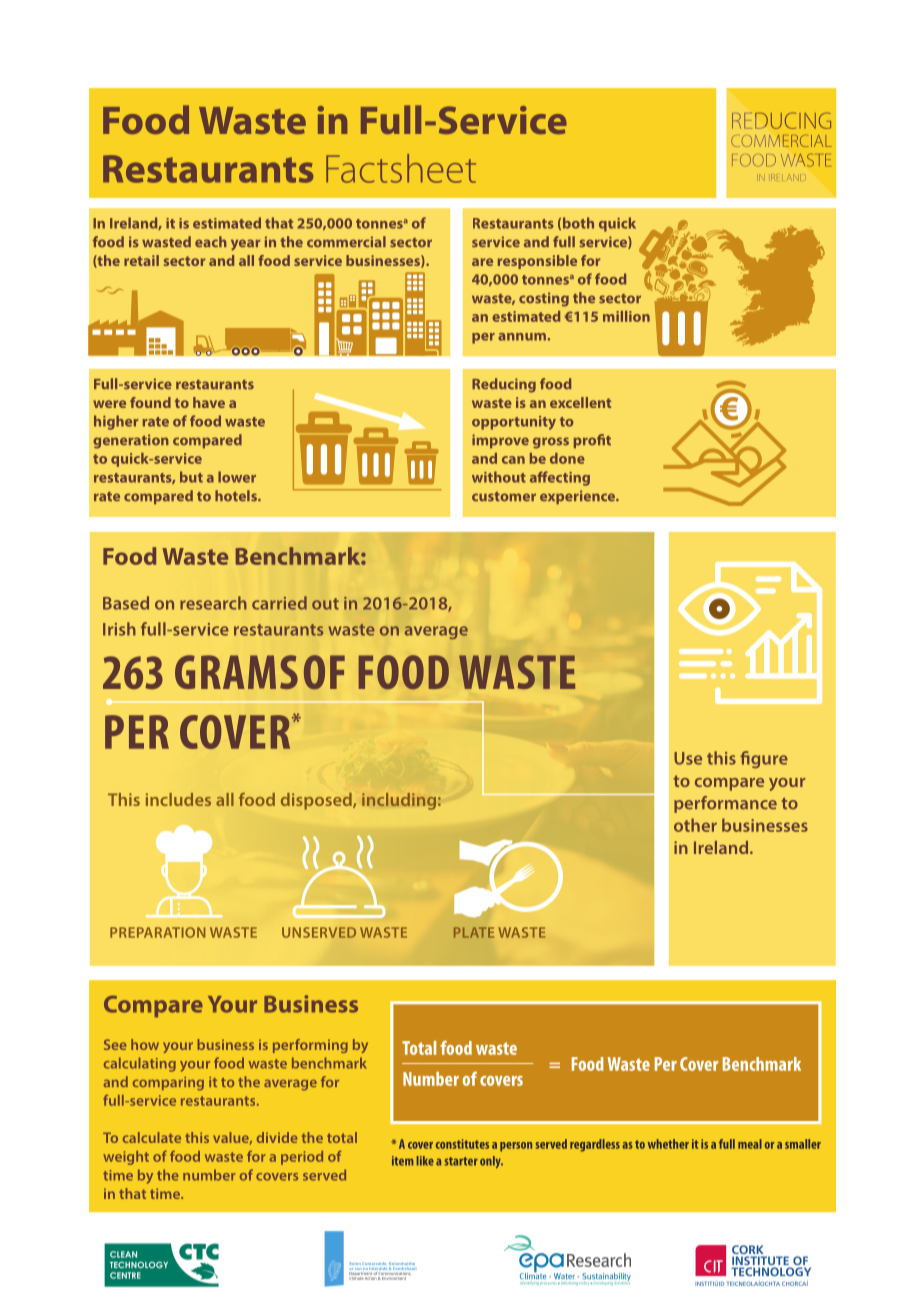 This image has width=924, height=1308. Describe the element at coordinates (145, 1044) in the image. I see `how` at that location.
